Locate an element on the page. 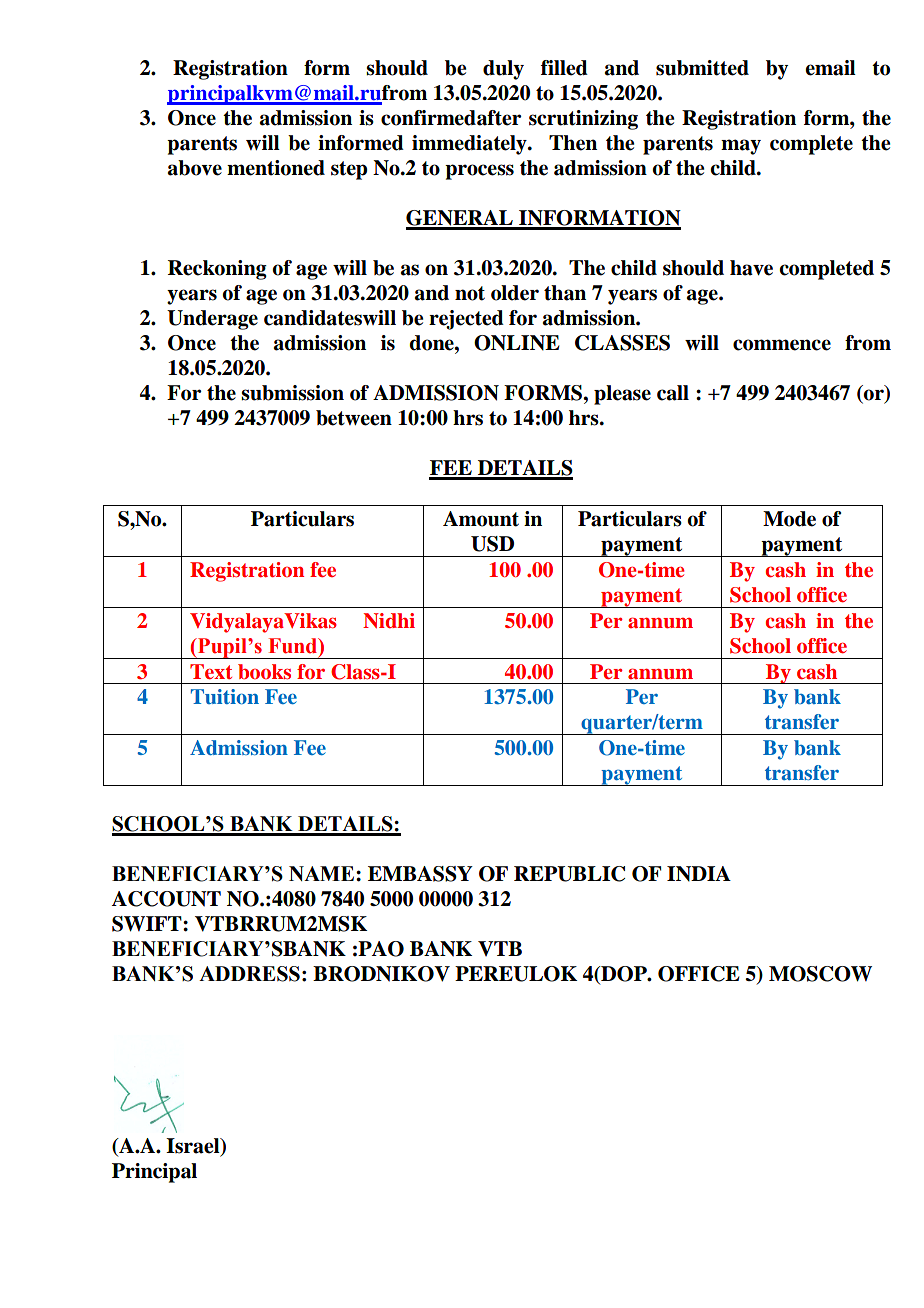  Fund is located at coordinates (294, 647).
